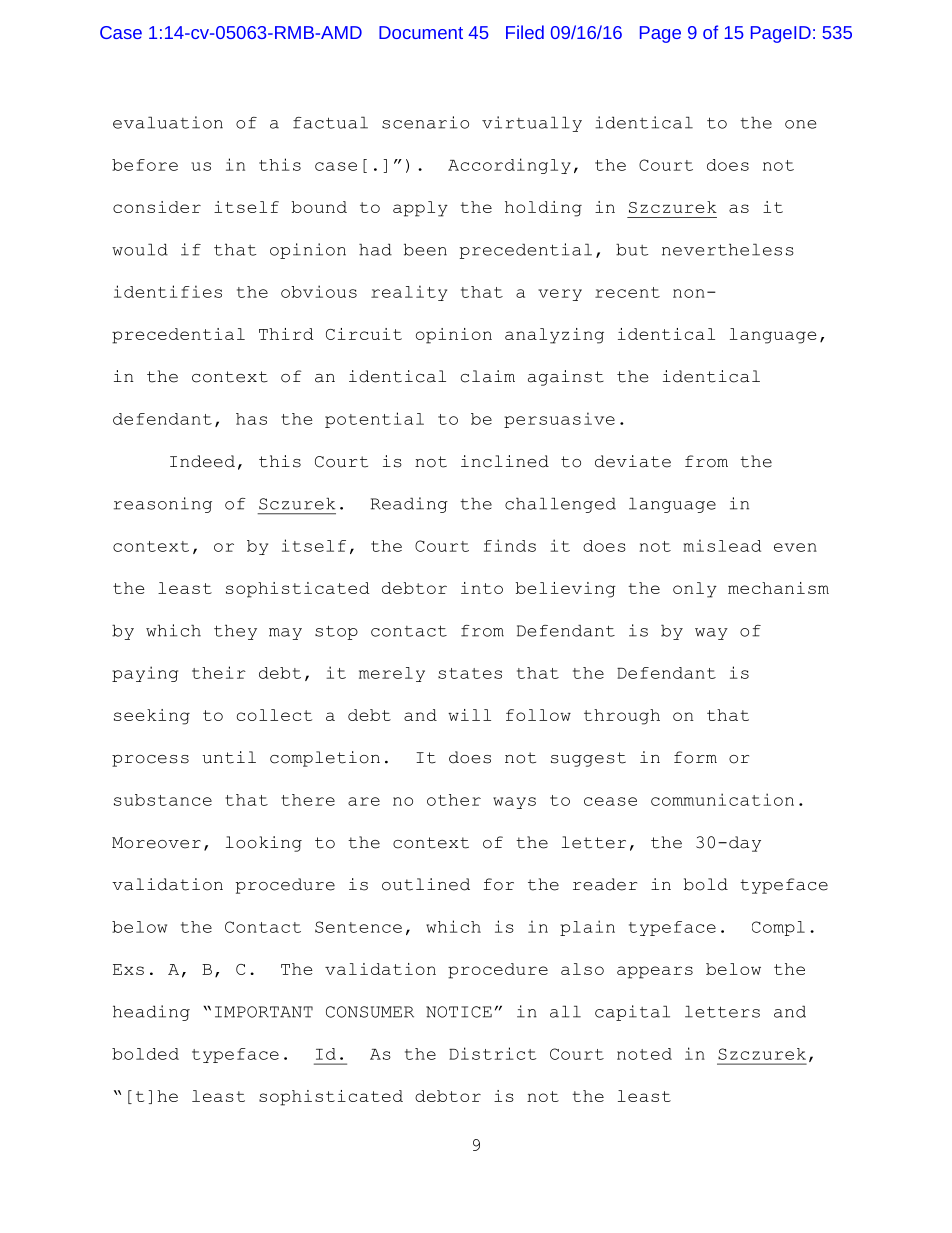 The image size is (952, 1233). What do you see at coordinates (633, 461) in the image?
I see `deviate` at bounding box center [633, 461].
